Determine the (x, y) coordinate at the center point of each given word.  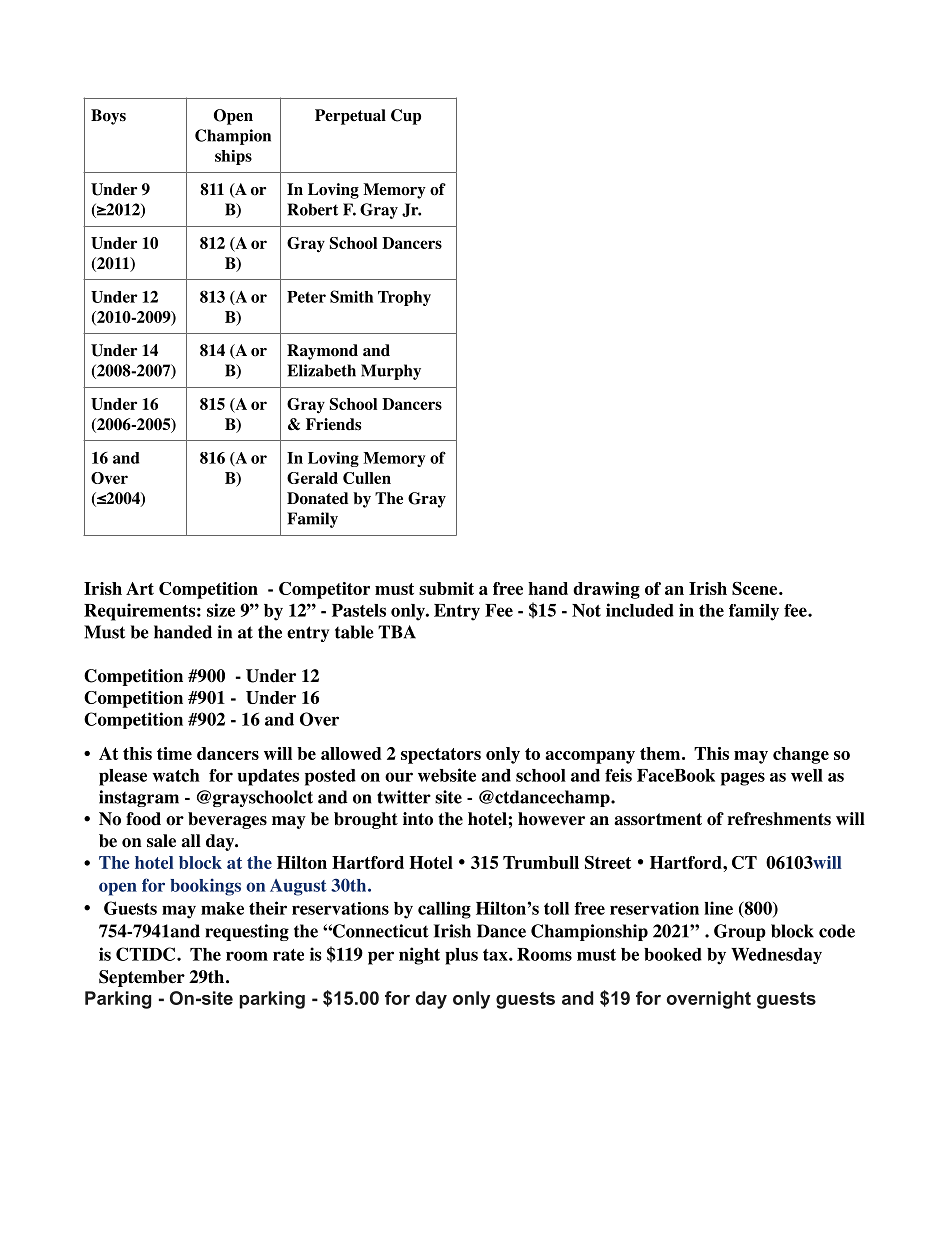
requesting (247, 932)
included (640, 610)
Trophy (404, 298)
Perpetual (350, 117)
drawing (606, 590)
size (221, 610)
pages (743, 779)
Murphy (391, 372)
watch (176, 775)
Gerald (312, 478)
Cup (406, 117)
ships (233, 157)
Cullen (367, 478)
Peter (306, 297)
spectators (441, 756)
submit (446, 588)
